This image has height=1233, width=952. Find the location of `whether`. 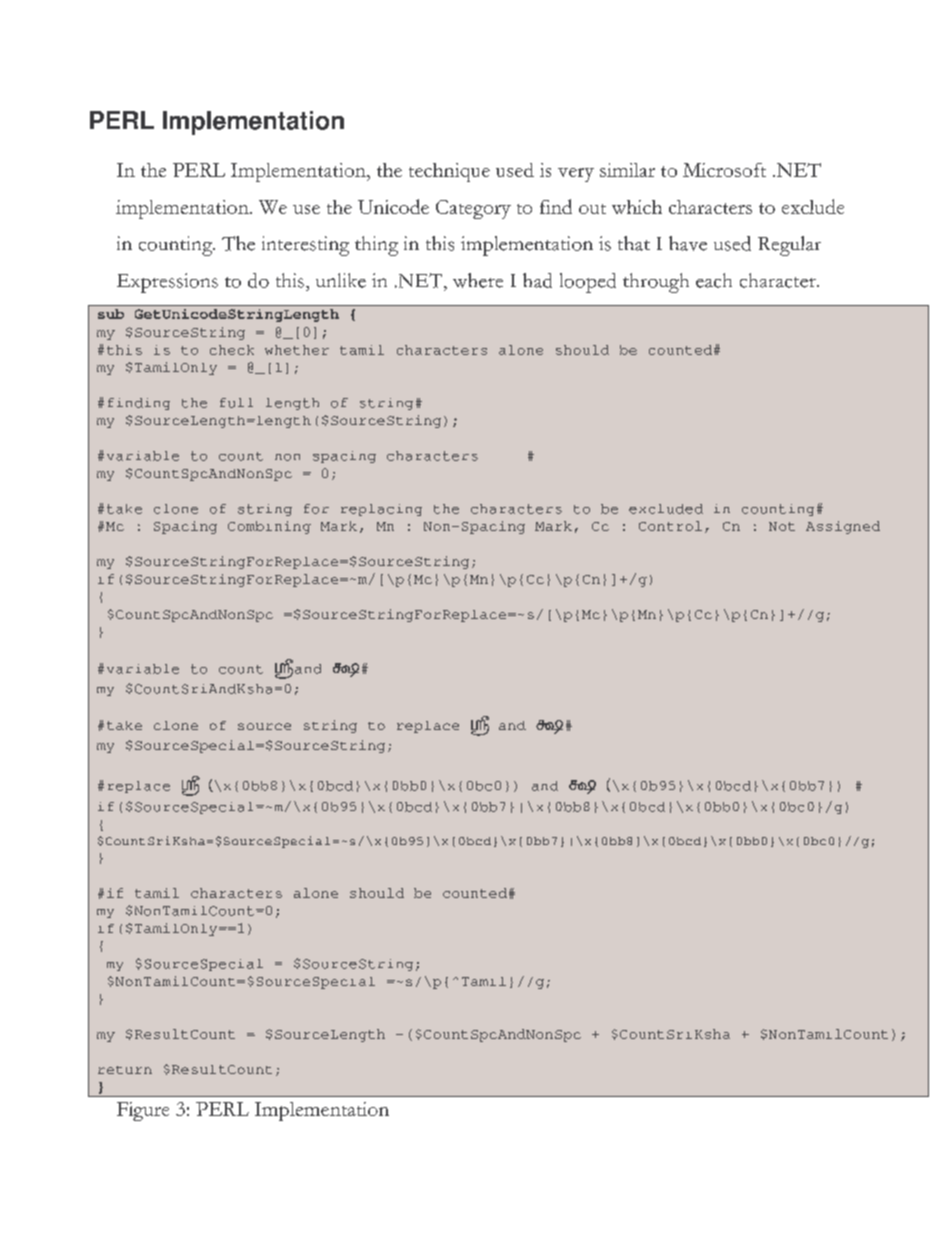

whether is located at coordinates (297, 350).
